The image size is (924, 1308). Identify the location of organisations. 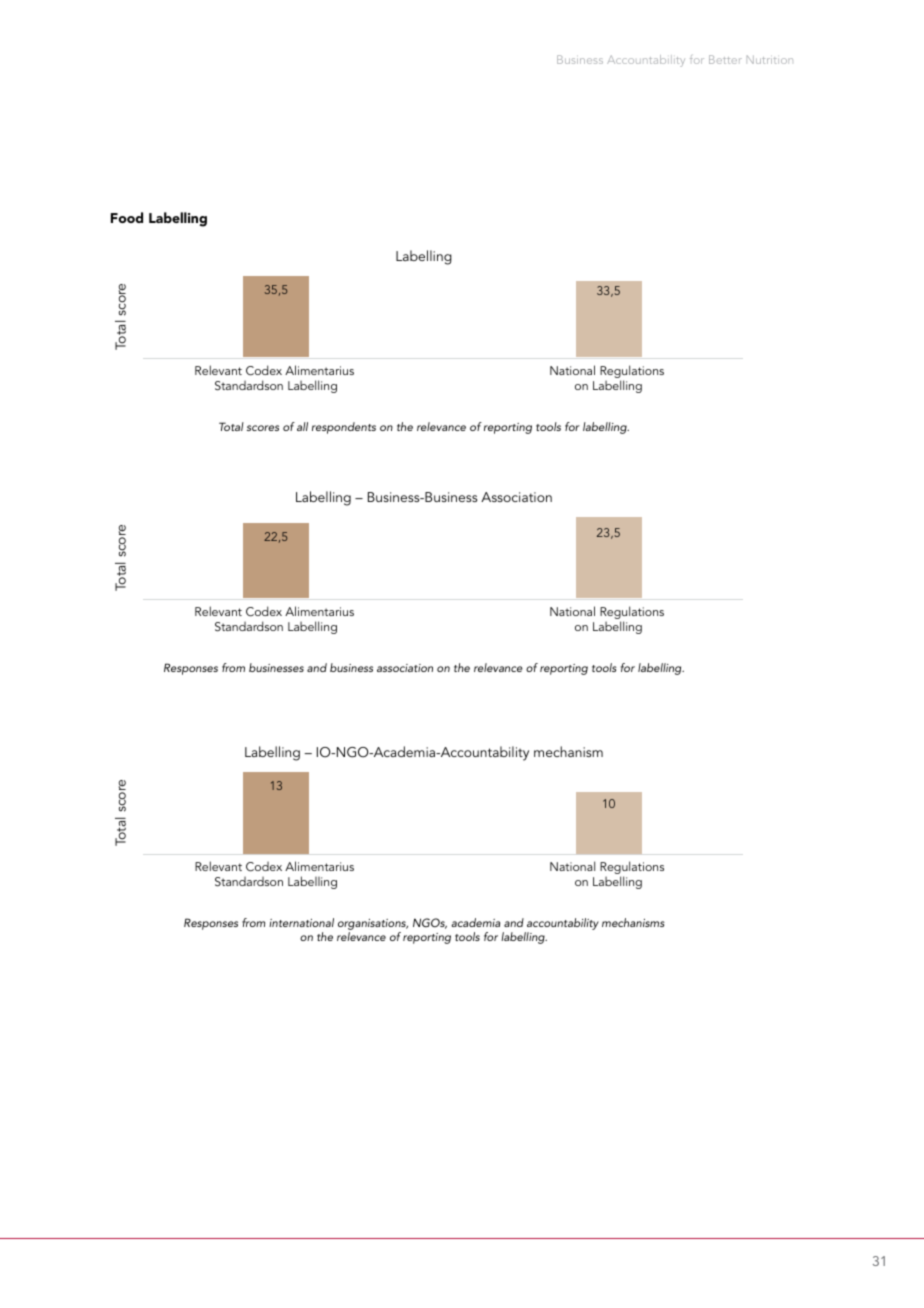
(373, 926).
